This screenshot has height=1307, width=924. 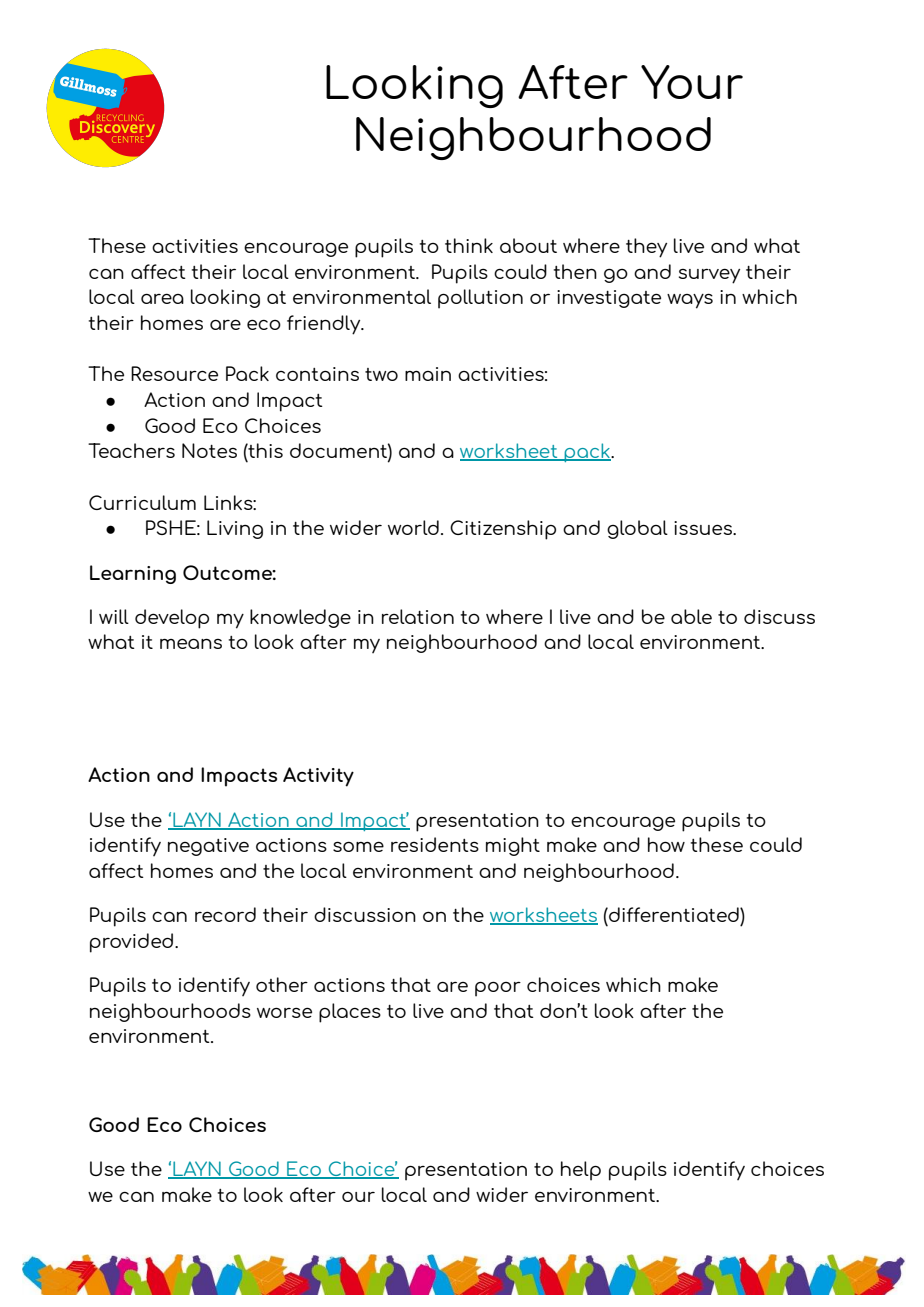 I want to click on think, so click(x=469, y=245).
